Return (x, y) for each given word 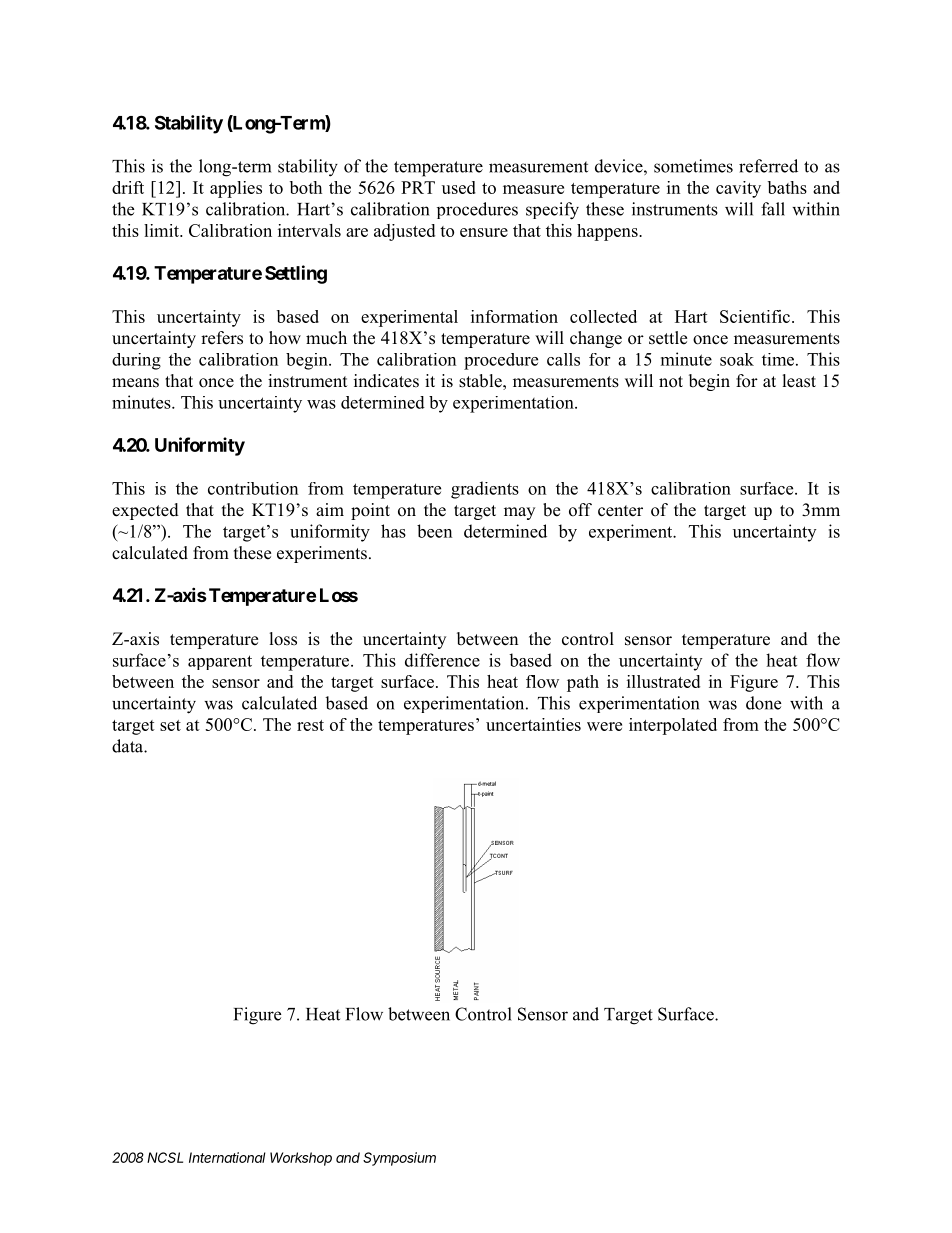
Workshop (301, 1159)
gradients (485, 490)
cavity (738, 189)
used (459, 187)
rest (310, 725)
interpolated (673, 726)
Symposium (399, 1159)
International (227, 1157)
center (620, 511)
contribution (253, 488)
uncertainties (533, 724)
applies (236, 189)
